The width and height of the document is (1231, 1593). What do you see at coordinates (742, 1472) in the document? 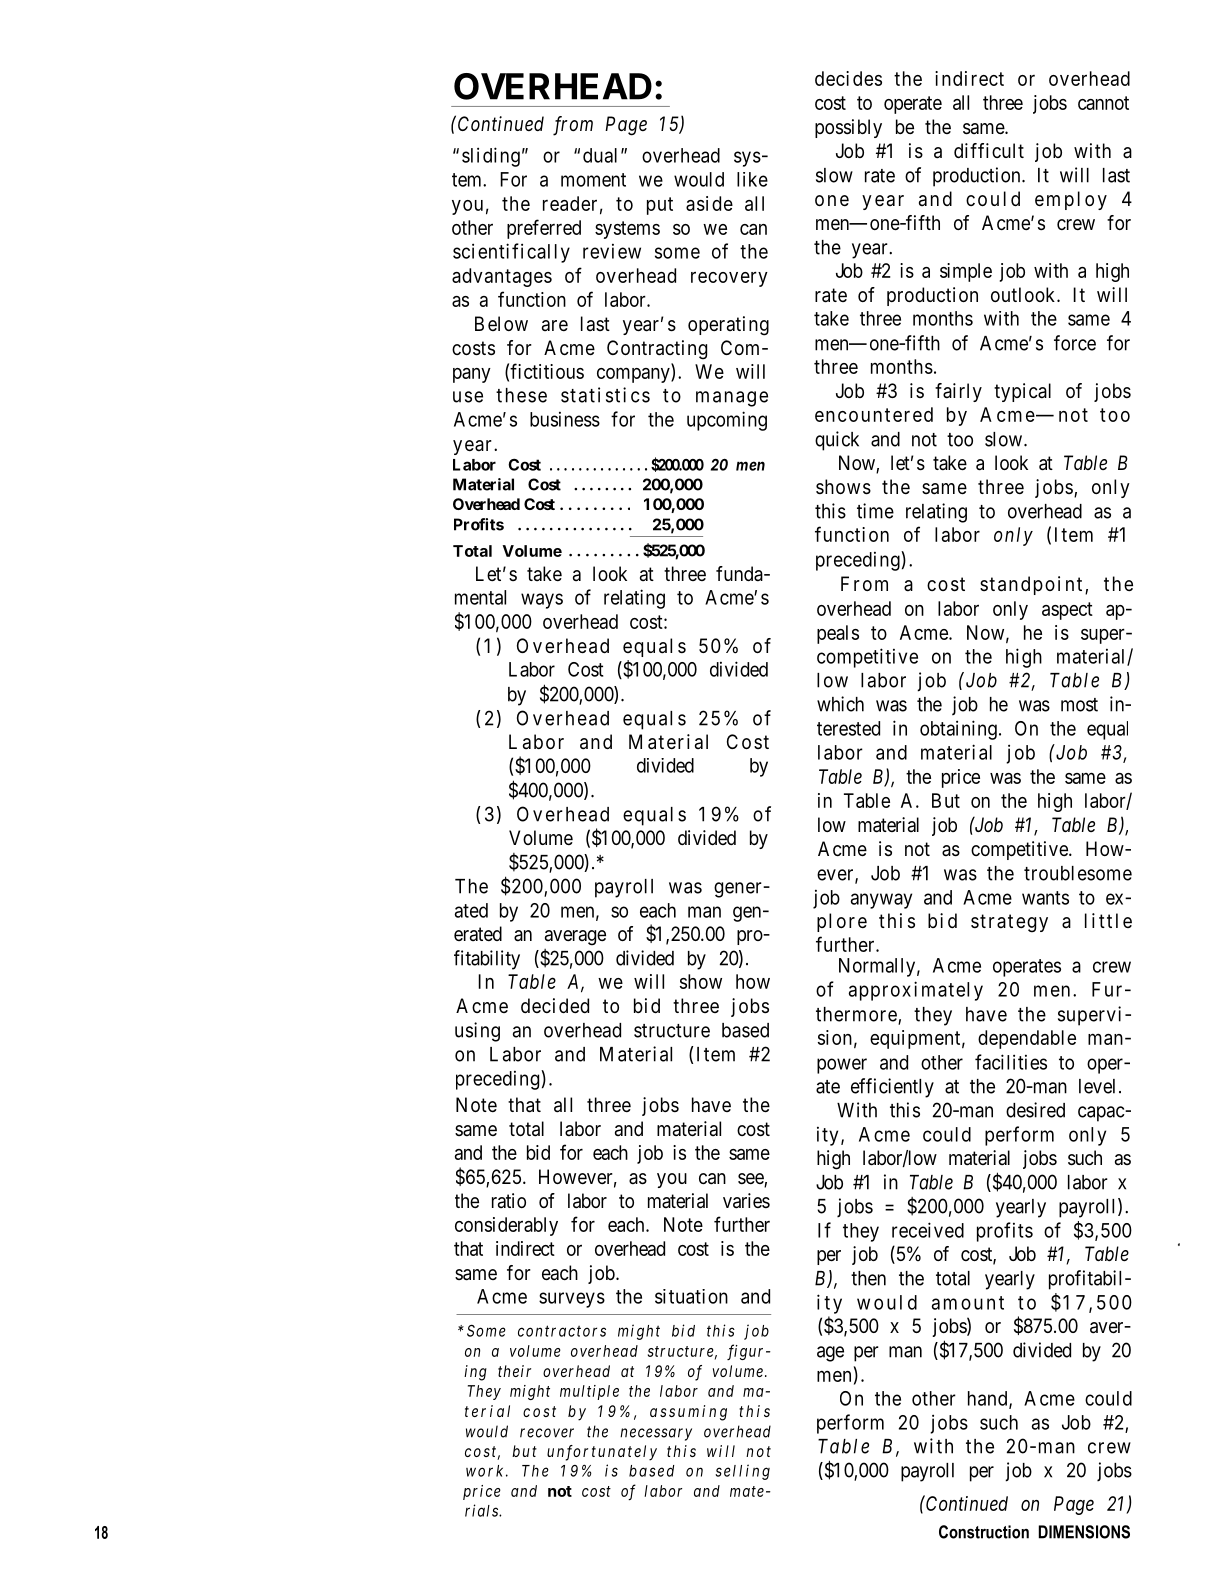
I see `selling` at bounding box center [742, 1472].
